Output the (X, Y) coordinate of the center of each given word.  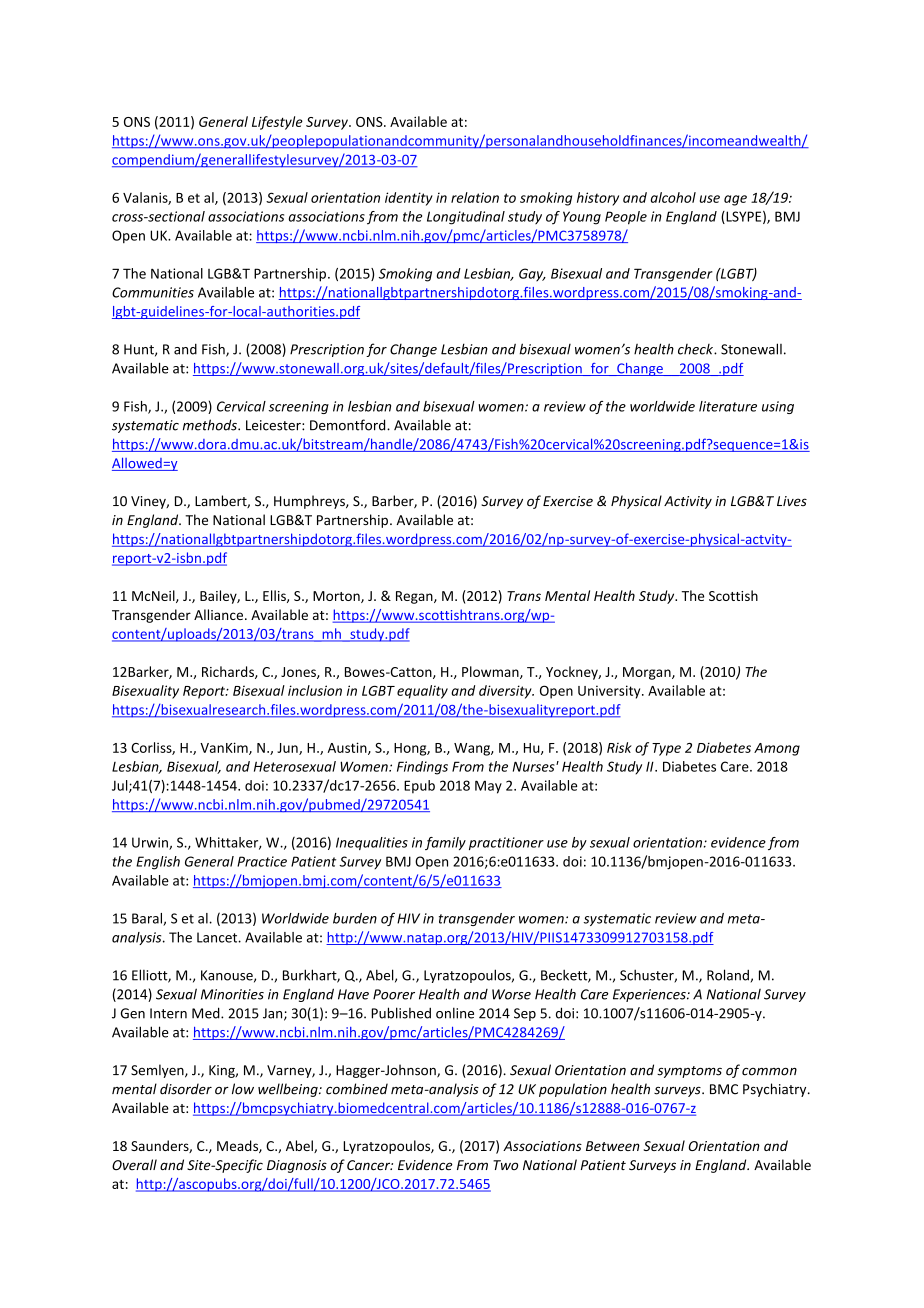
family (445, 843)
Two (505, 1165)
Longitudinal (466, 218)
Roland (729, 976)
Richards (229, 672)
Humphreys (310, 502)
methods (211, 425)
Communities (153, 292)
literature (728, 406)
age (735, 200)
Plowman (491, 672)
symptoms (689, 1072)
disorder (186, 1089)
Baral (148, 919)
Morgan (648, 673)
